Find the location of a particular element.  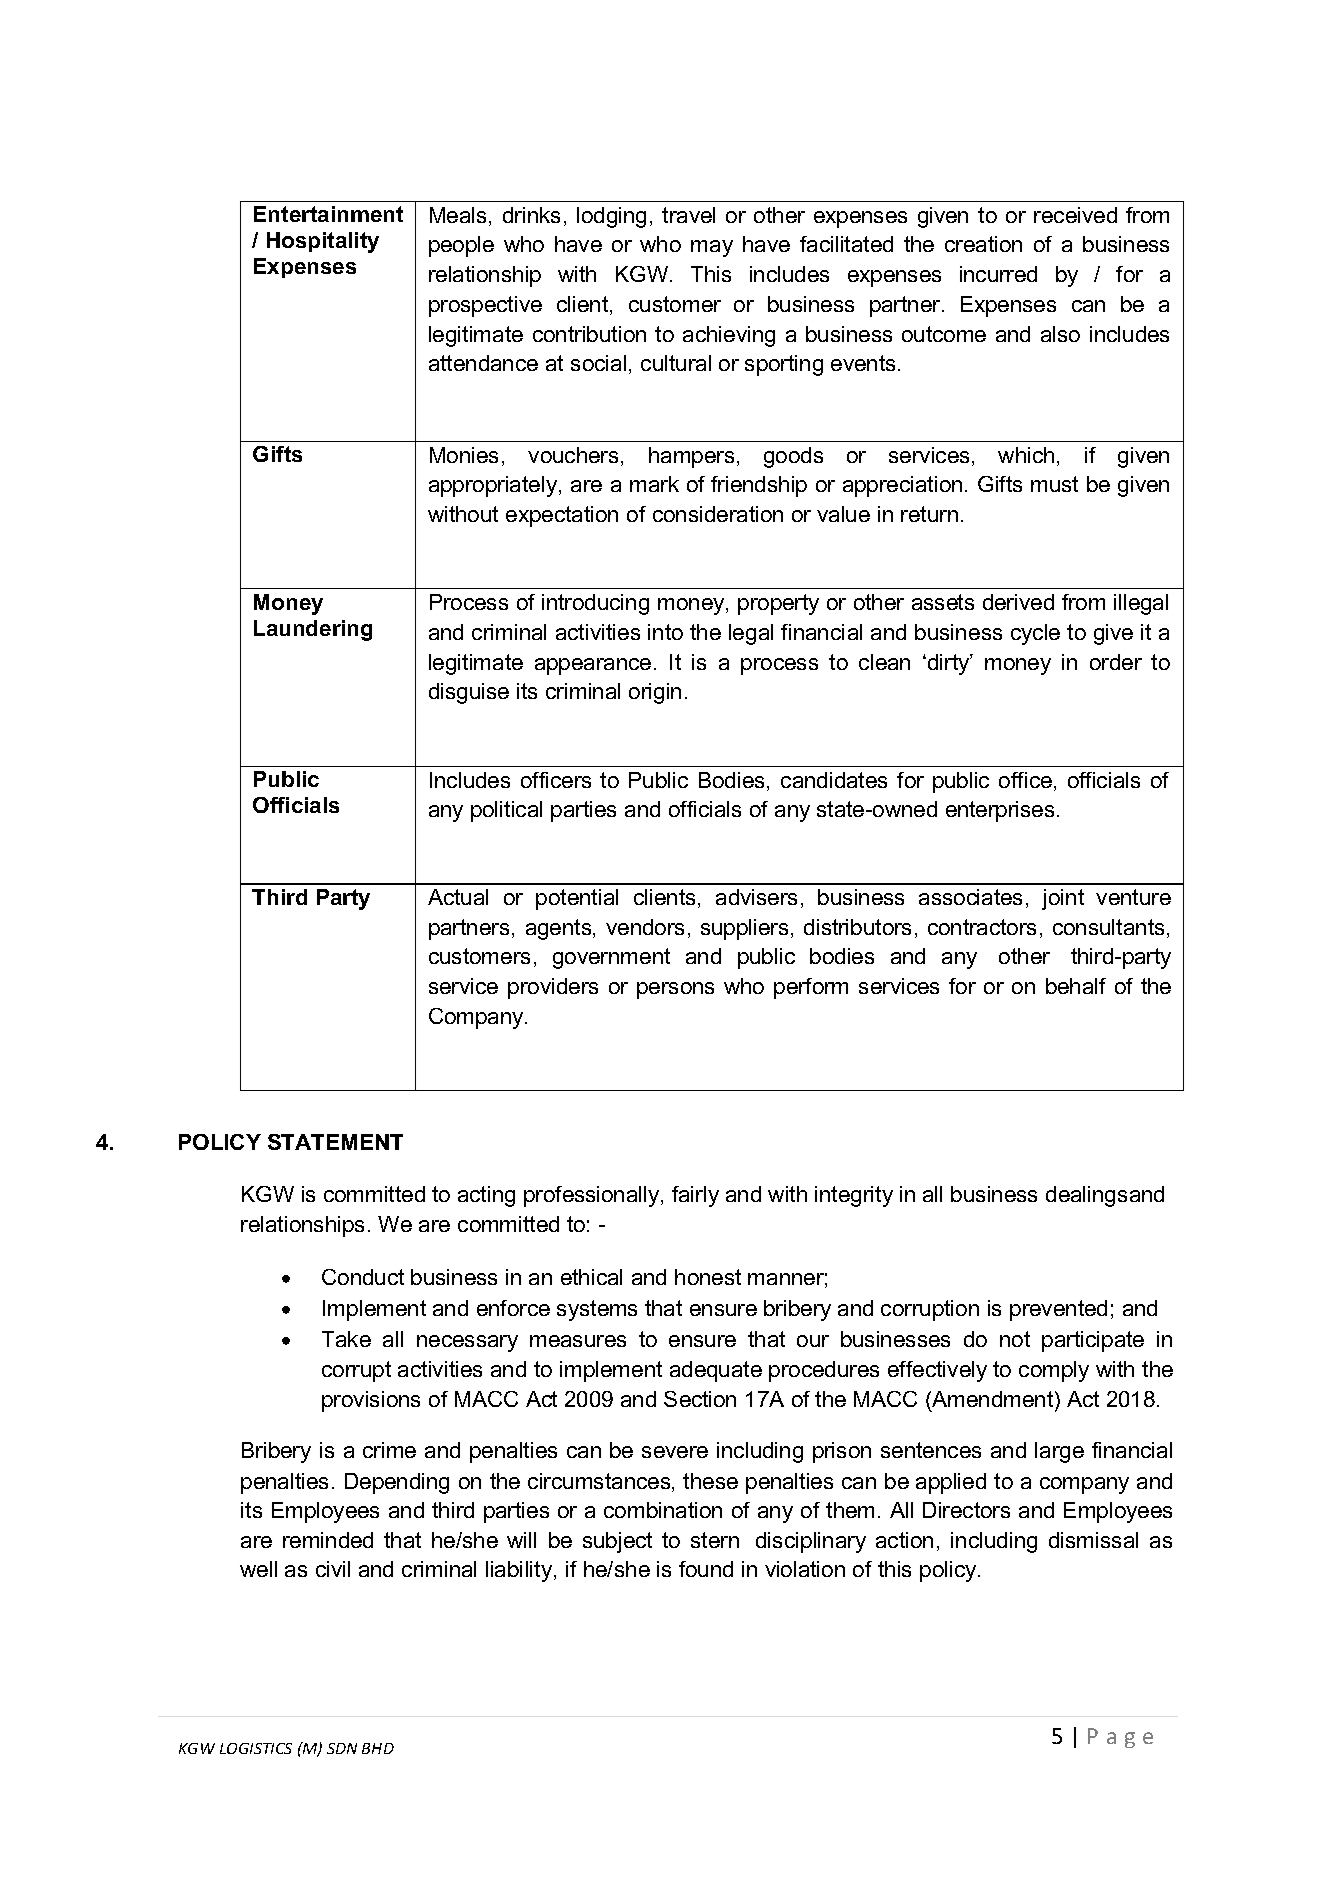

acting is located at coordinates (486, 1196).
